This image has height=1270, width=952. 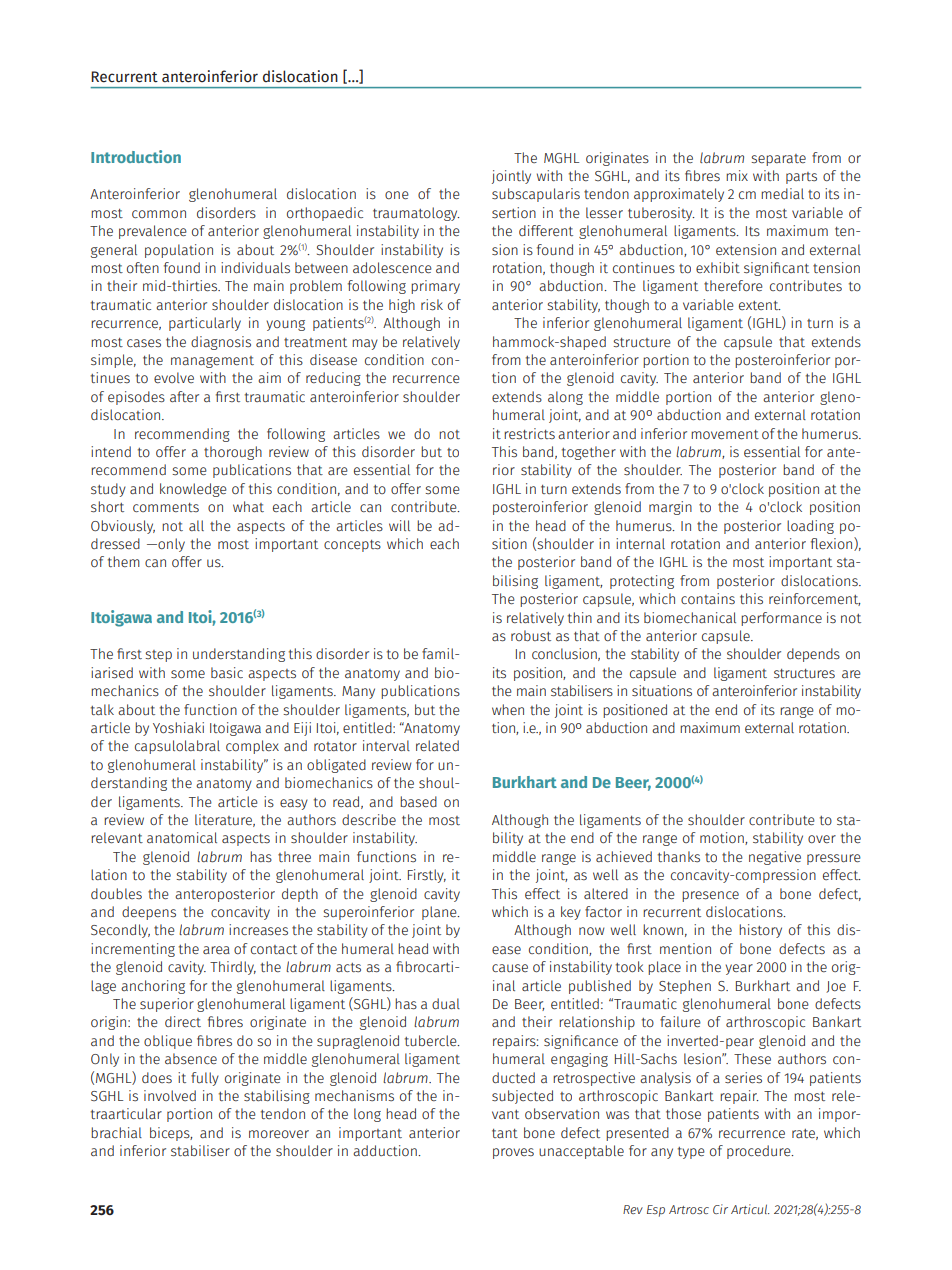 I want to click on traumatology, so click(x=416, y=214).
